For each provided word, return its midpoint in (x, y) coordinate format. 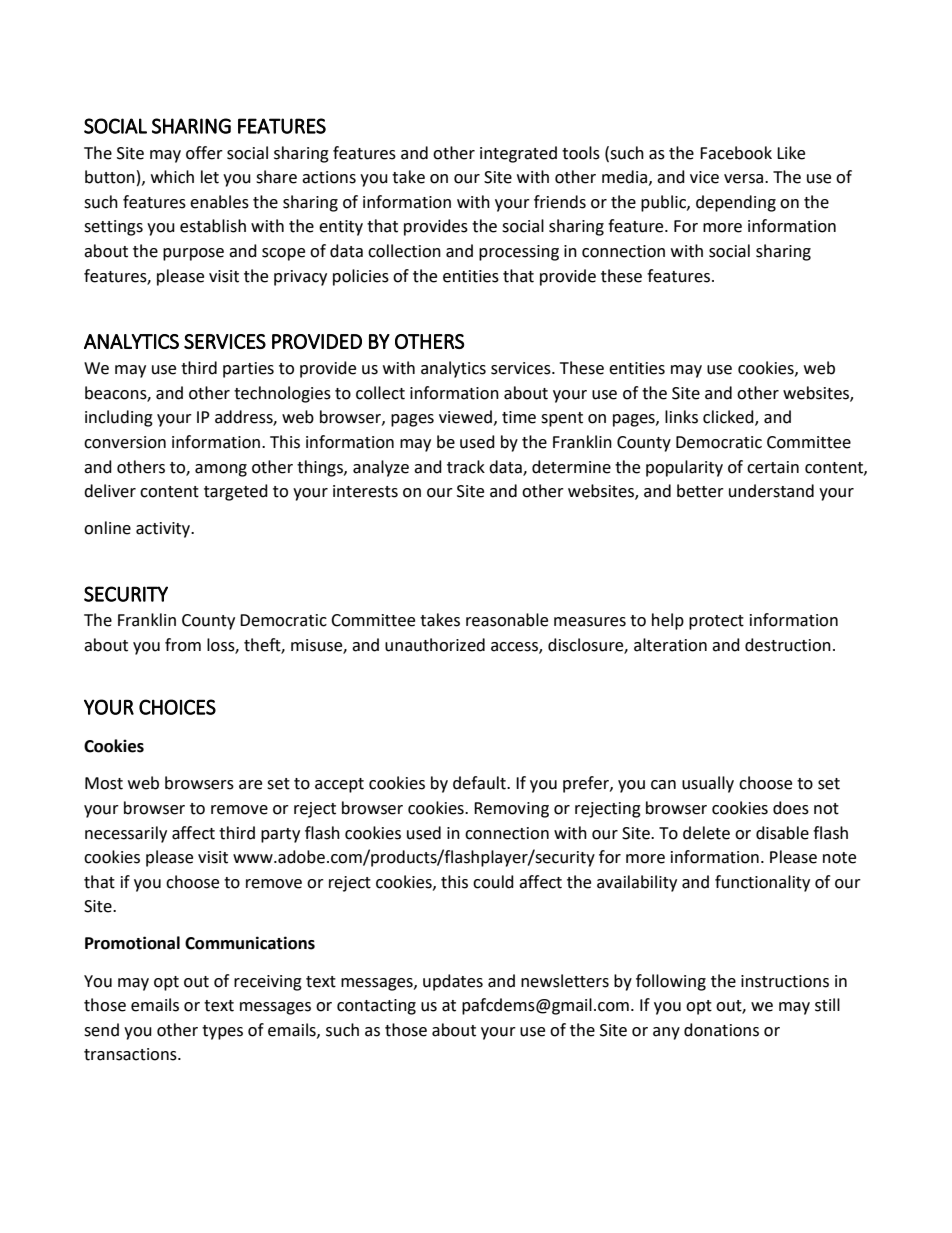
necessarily (126, 834)
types (222, 1032)
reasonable (507, 620)
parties (248, 370)
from (183, 645)
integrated (518, 154)
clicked (729, 418)
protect (716, 622)
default (480, 783)
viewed (465, 417)
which (172, 177)
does (791, 808)
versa (745, 179)
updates (453, 982)
